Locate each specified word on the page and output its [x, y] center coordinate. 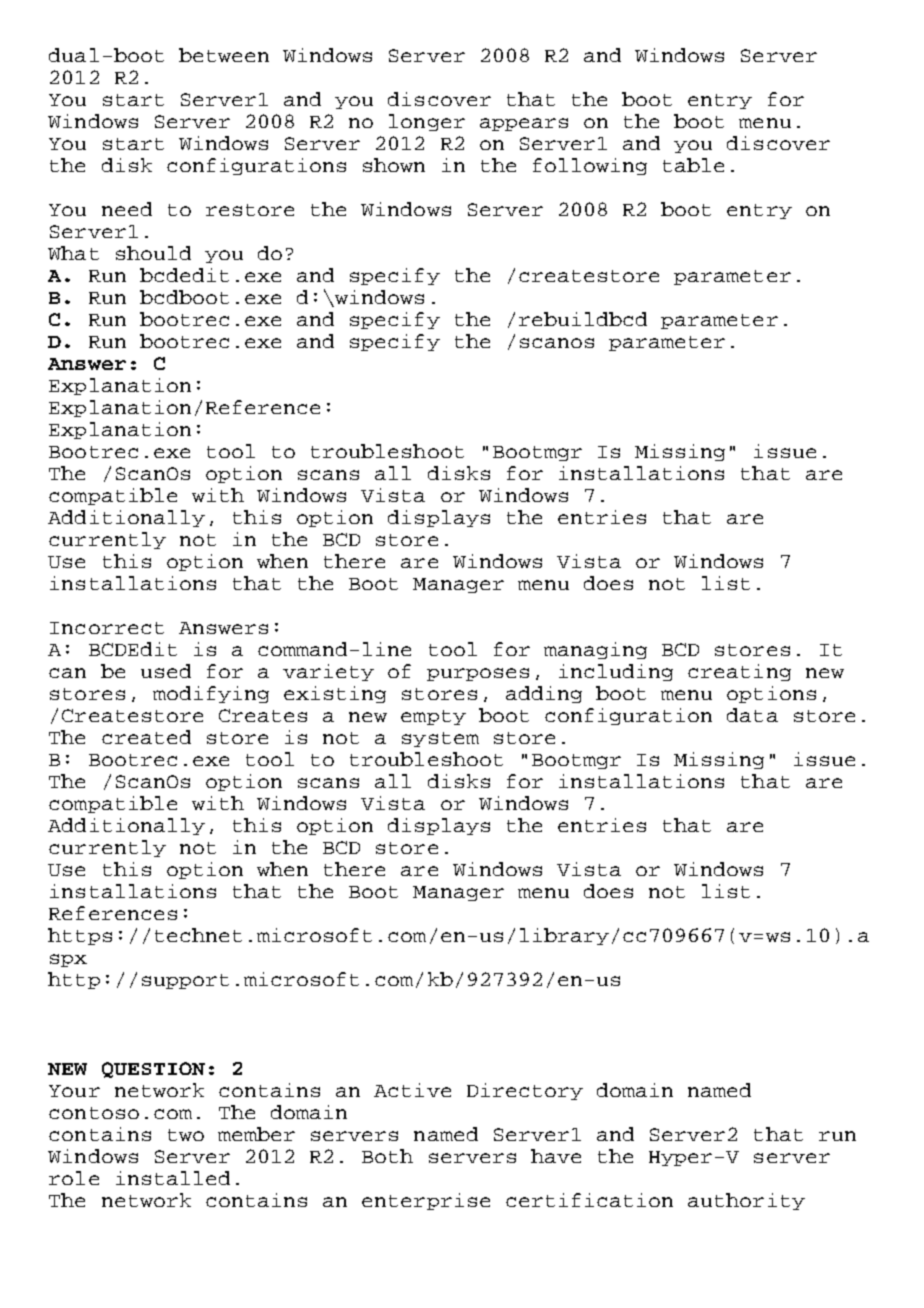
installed [173, 1178]
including [616, 672]
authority [746, 1201]
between [224, 55]
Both [387, 1156]
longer [427, 122]
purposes [478, 674]
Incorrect [107, 628]
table [693, 165]
